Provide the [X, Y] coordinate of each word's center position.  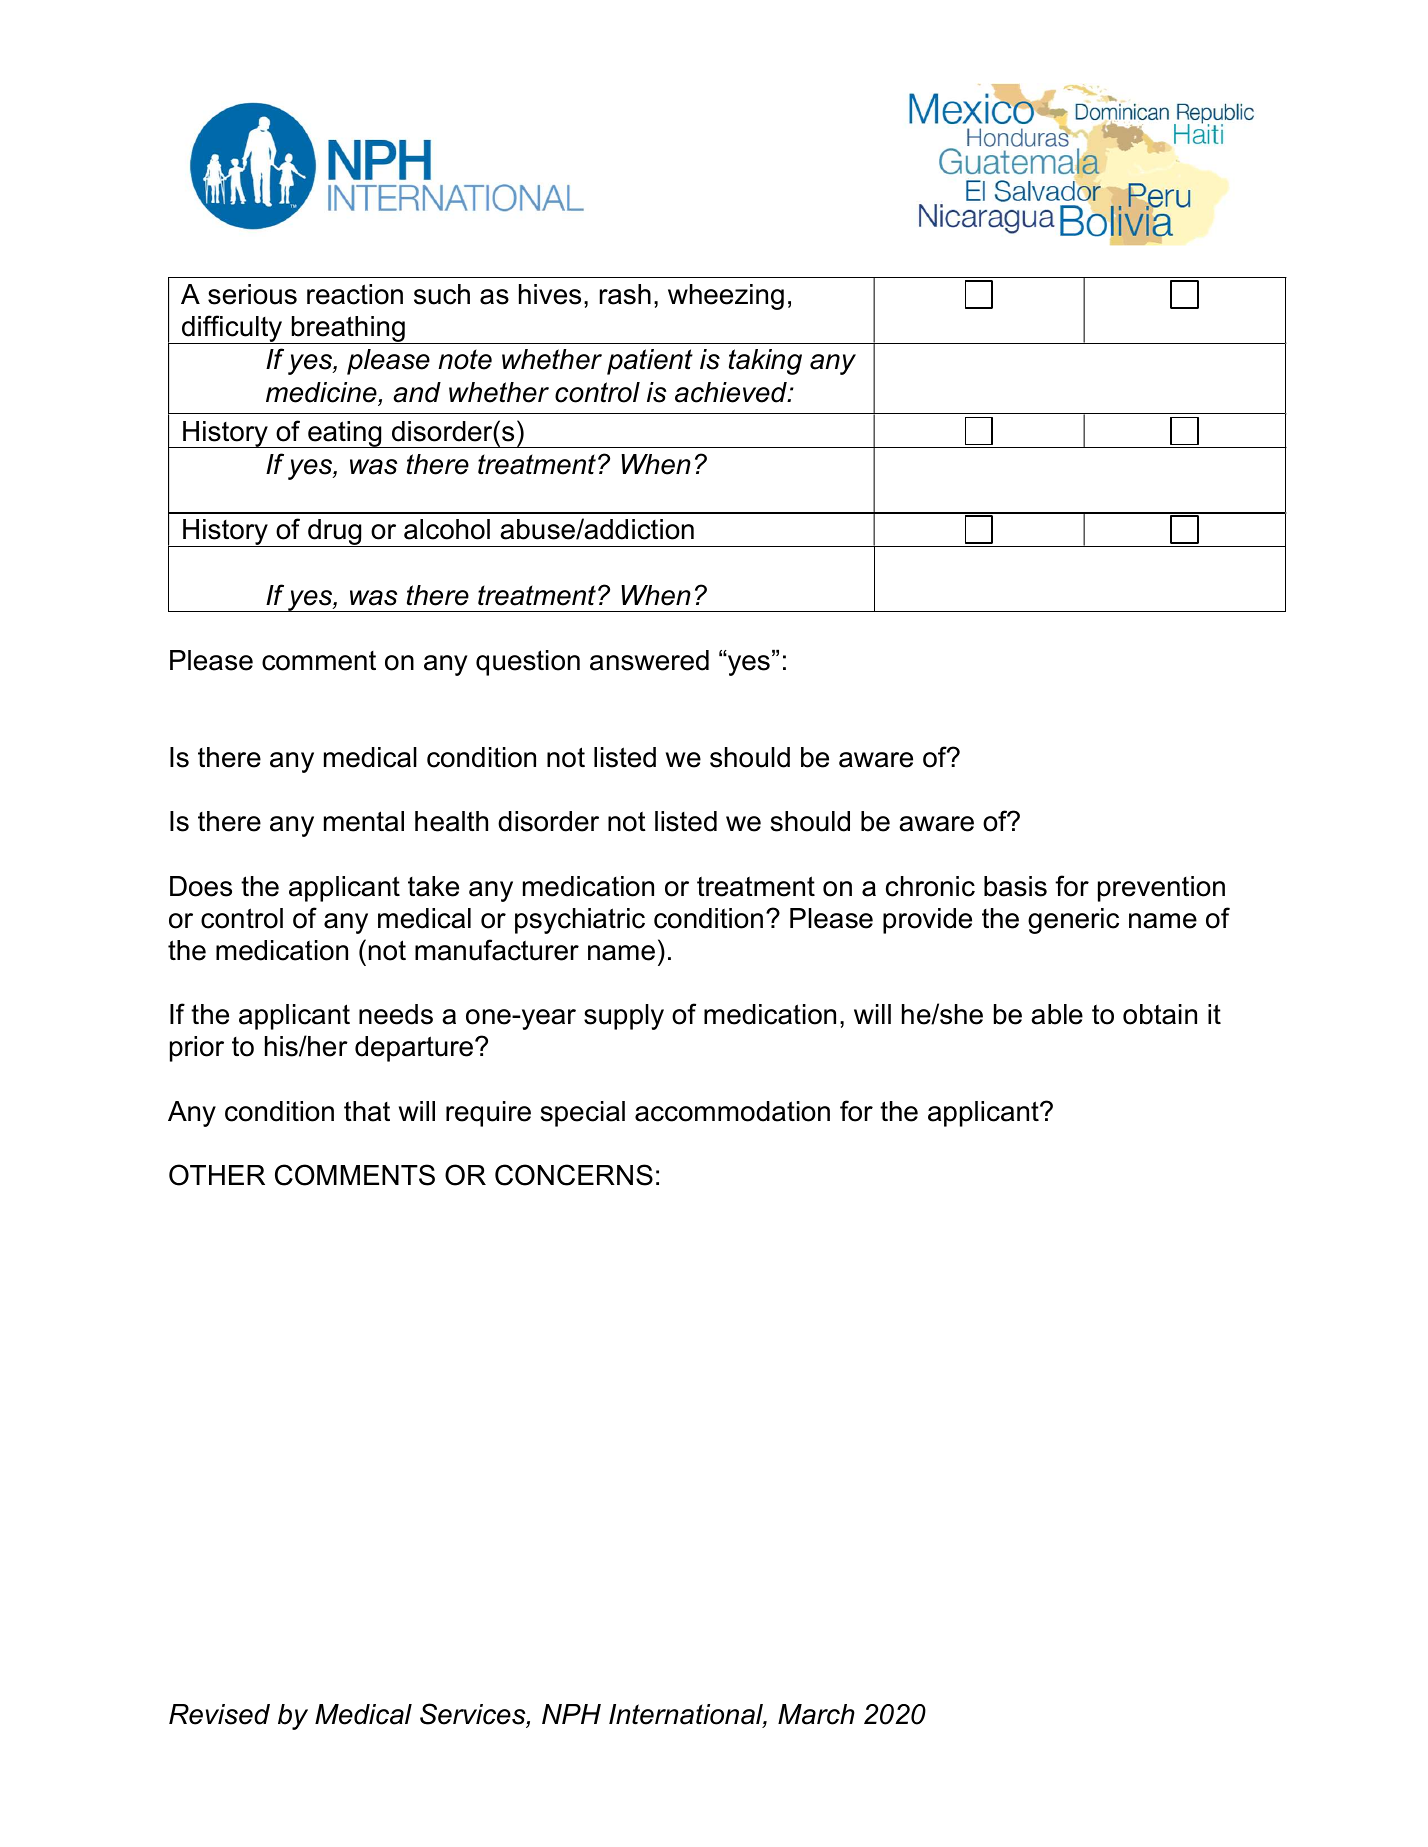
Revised [219, 1714]
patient [650, 362]
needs [396, 1014]
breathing [348, 330]
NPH [571, 1714]
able [1057, 1014]
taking [765, 362]
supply [624, 1017]
